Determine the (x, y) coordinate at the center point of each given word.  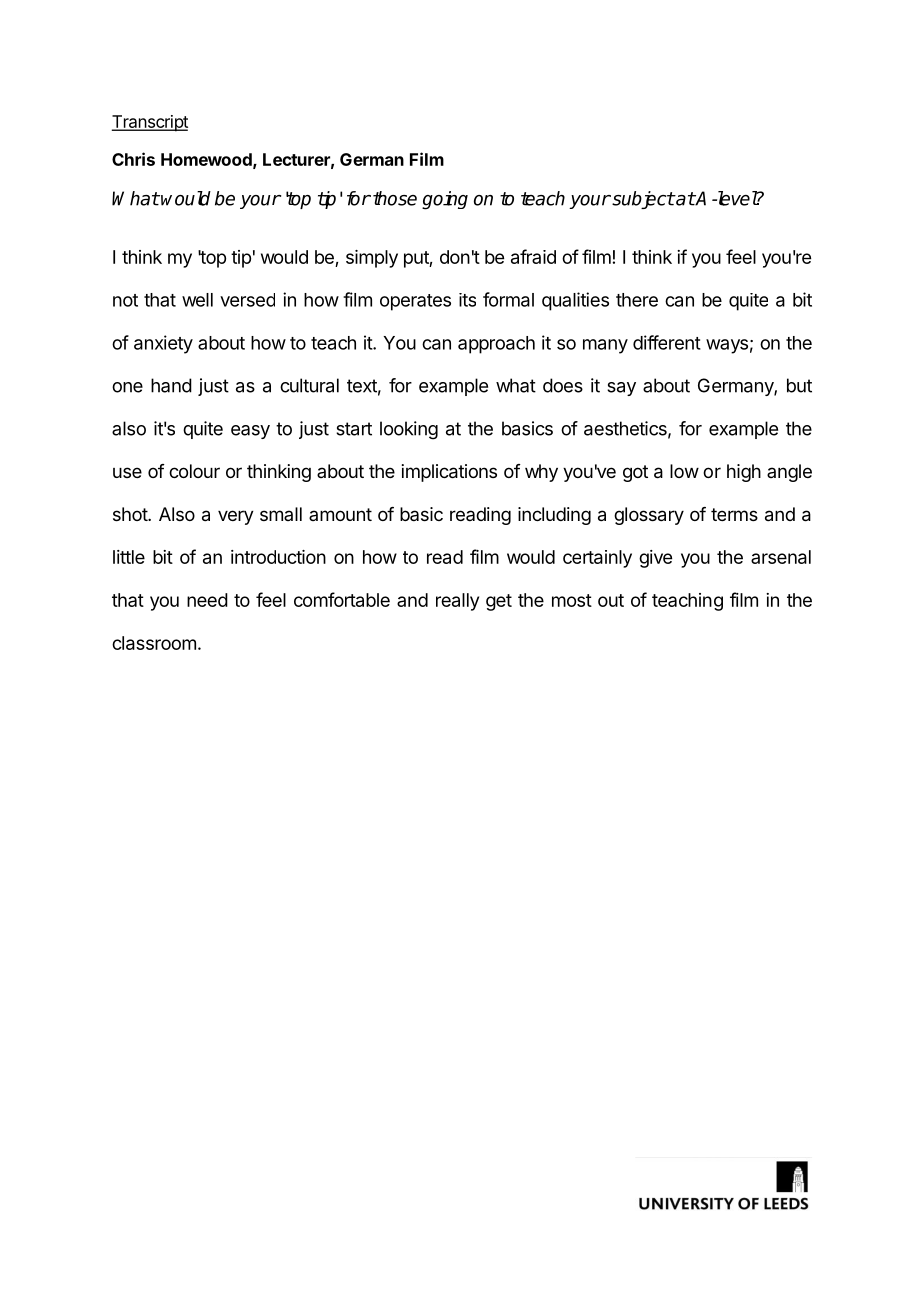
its (467, 300)
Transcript (150, 123)
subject (642, 200)
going (445, 200)
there (637, 300)
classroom (154, 643)
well (197, 300)
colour (194, 471)
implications (449, 473)
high (744, 473)
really (457, 602)
